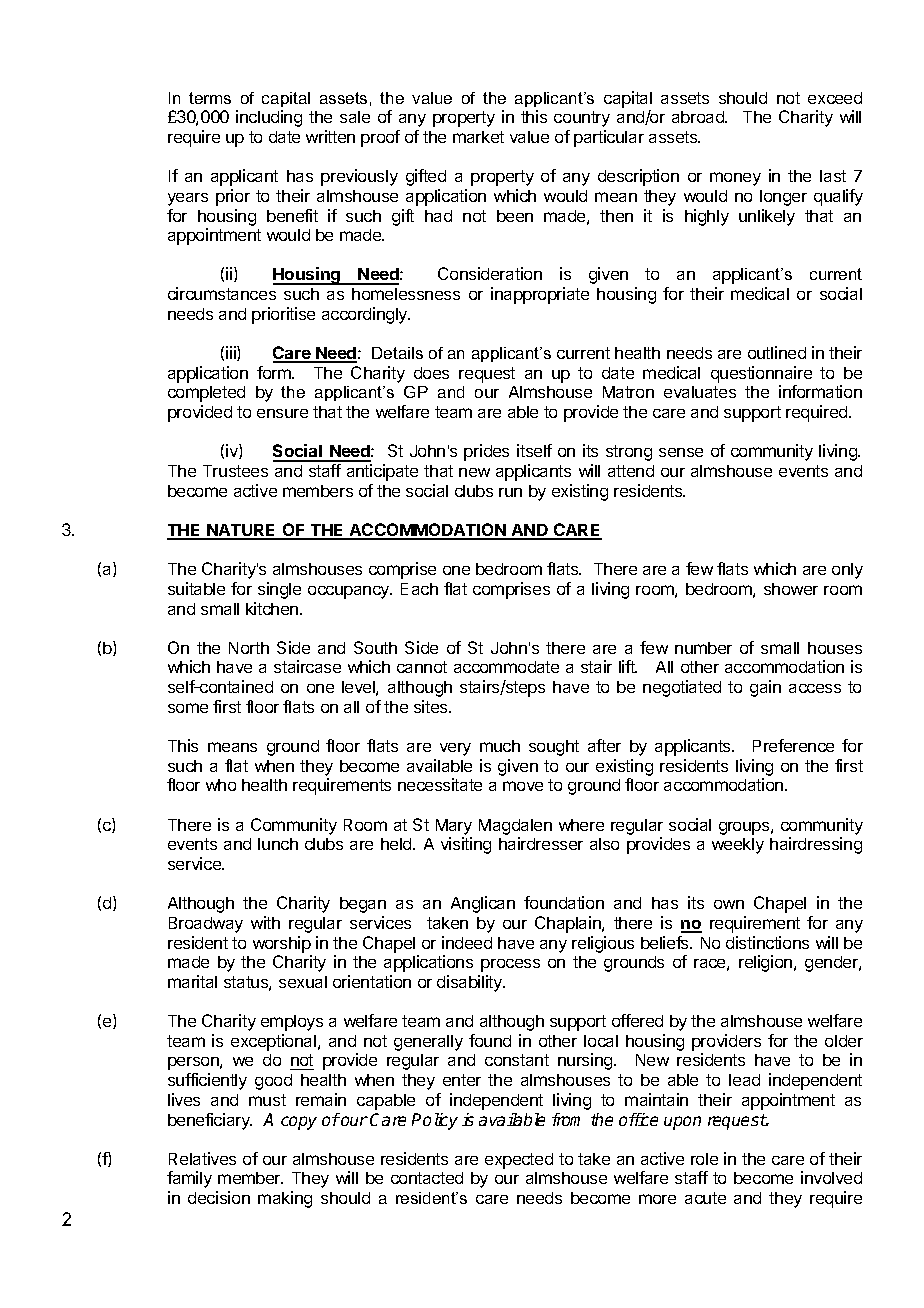 The height and width of the screenshot is (1308, 924). What do you see at coordinates (269, 118) in the screenshot?
I see `including` at bounding box center [269, 118].
